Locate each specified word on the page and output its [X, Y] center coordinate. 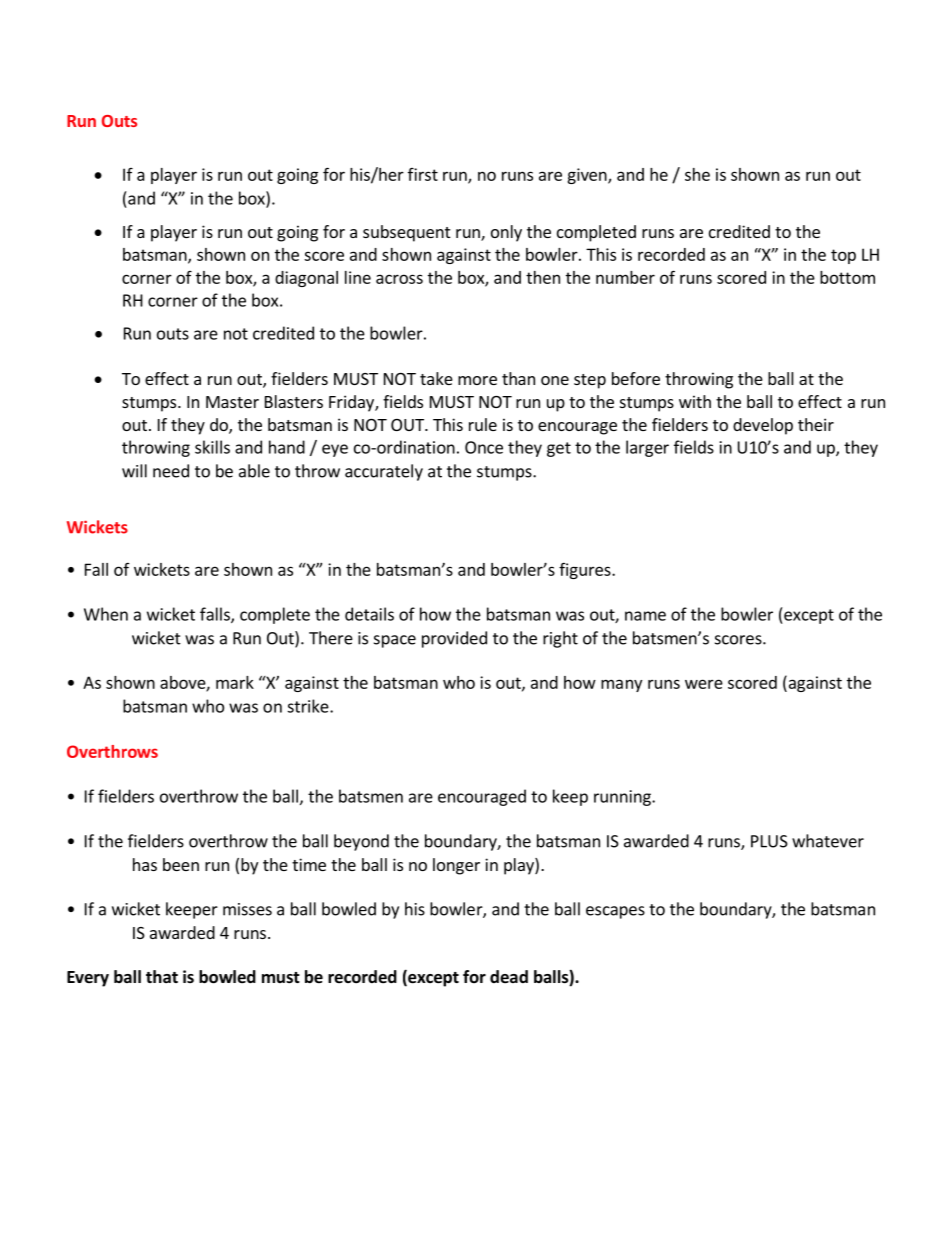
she [697, 174]
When [106, 614]
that [162, 976]
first [423, 174]
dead [509, 977]
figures [586, 571]
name [645, 616]
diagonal [306, 279]
